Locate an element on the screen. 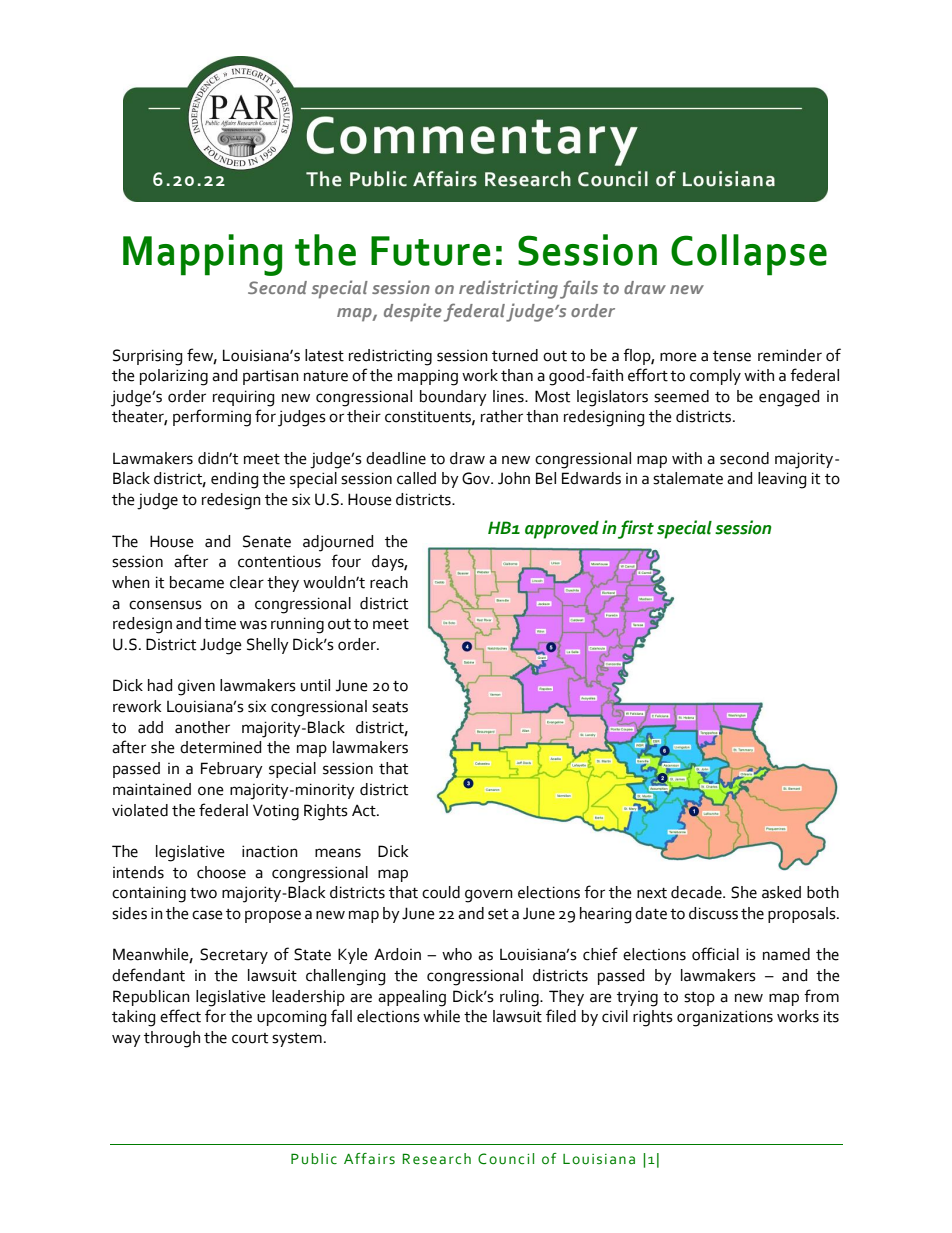  Future is located at coordinates (431, 251).
